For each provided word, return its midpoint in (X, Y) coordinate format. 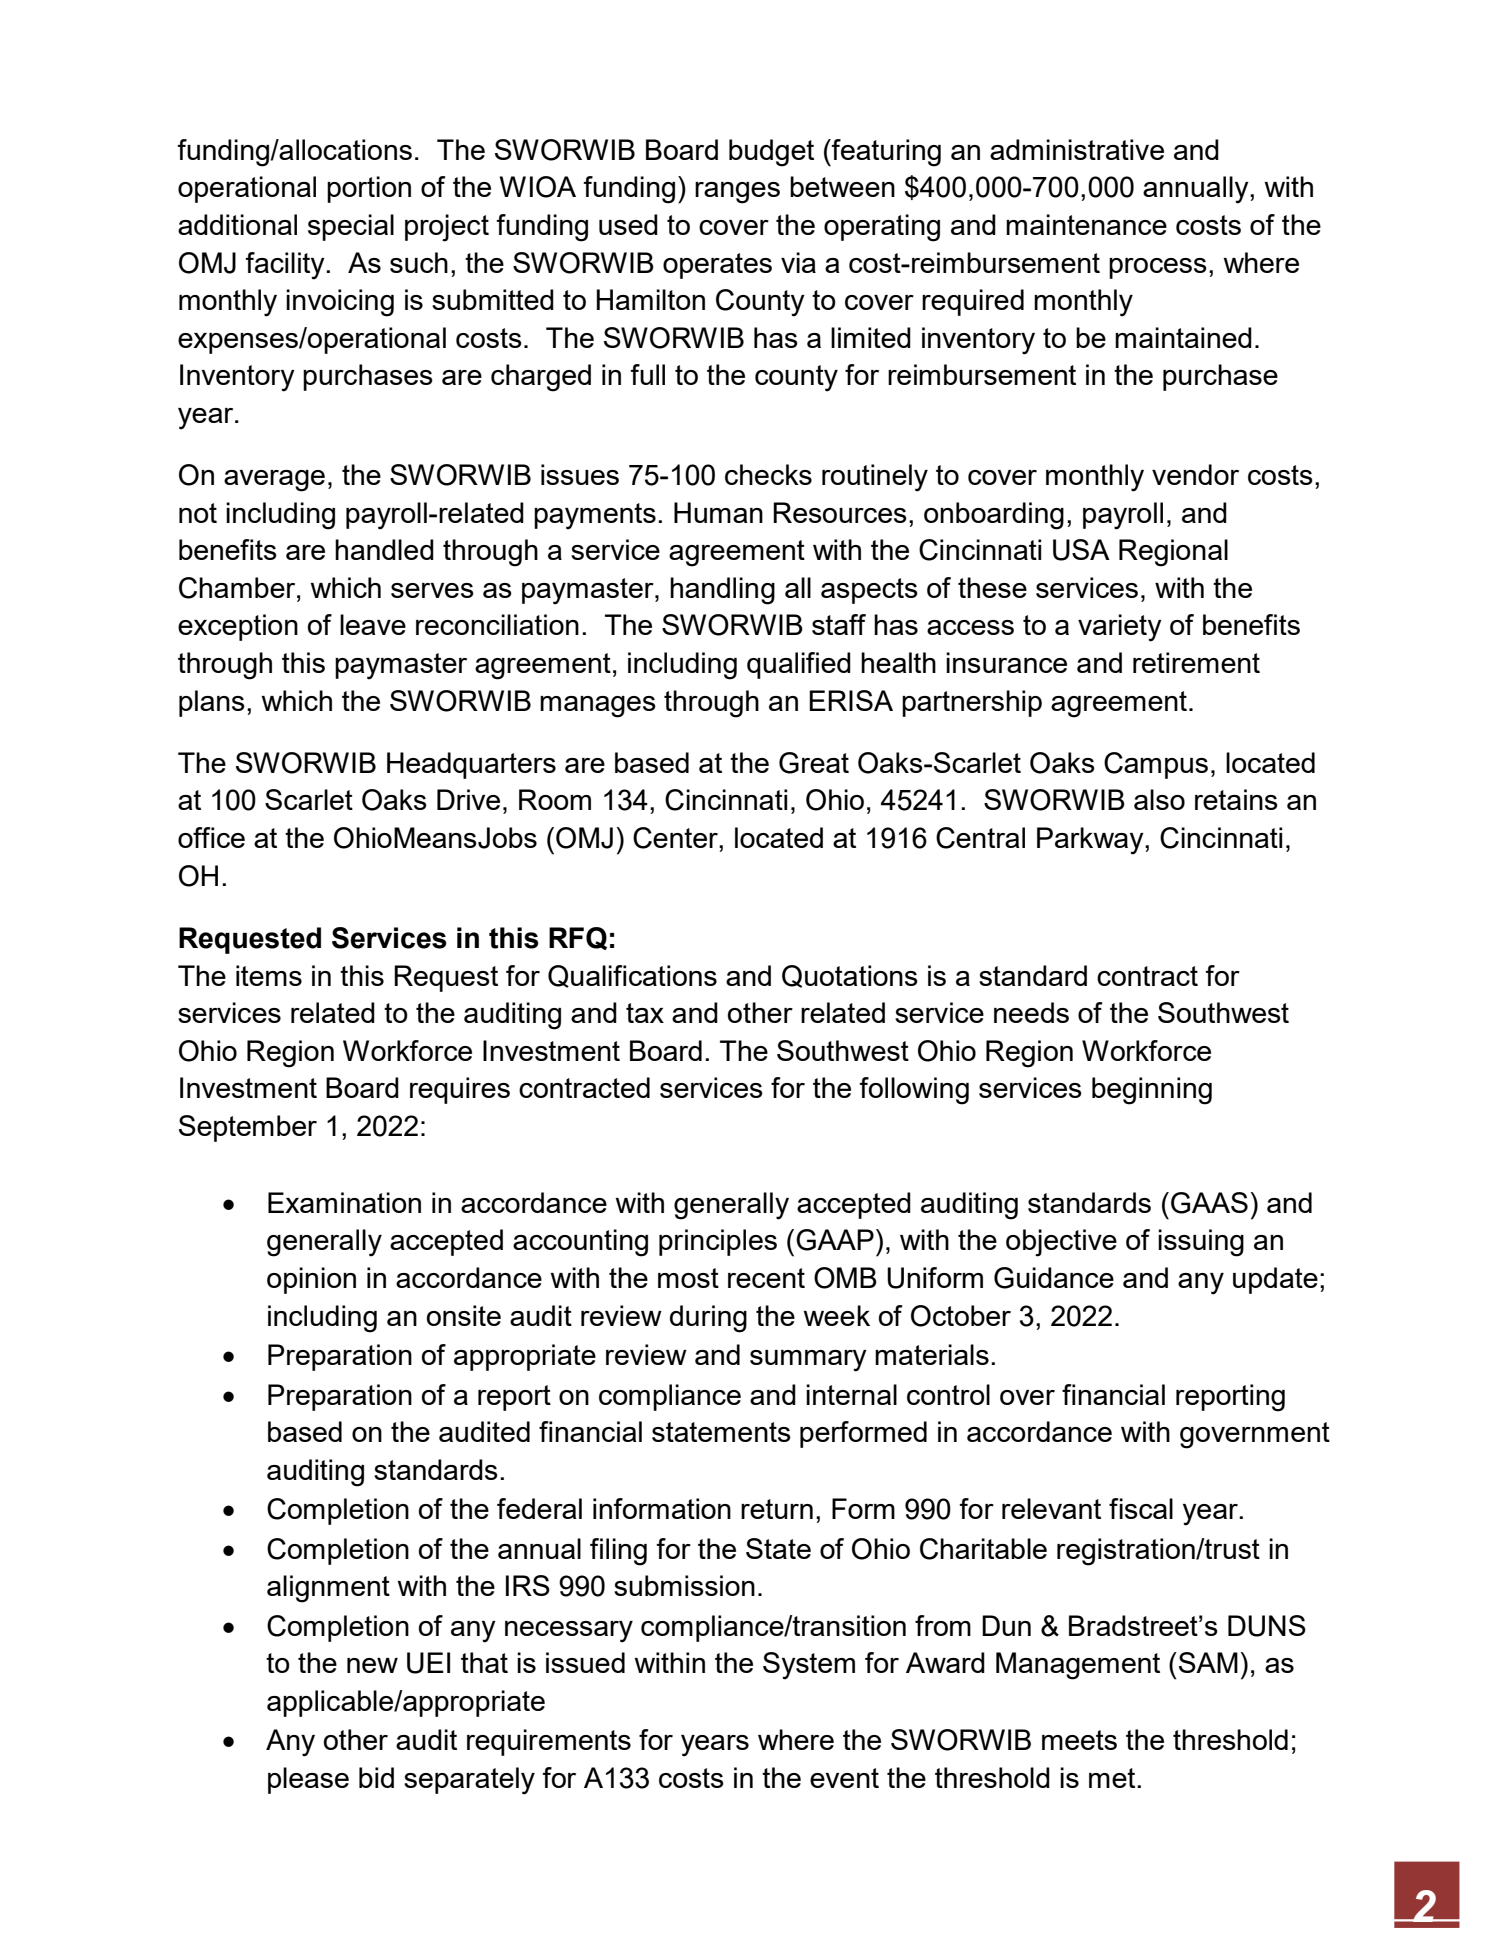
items (269, 975)
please (308, 1780)
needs (1031, 1012)
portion (369, 189)
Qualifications (632, 976)
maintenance (1086, 224)
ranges (737, 193)
